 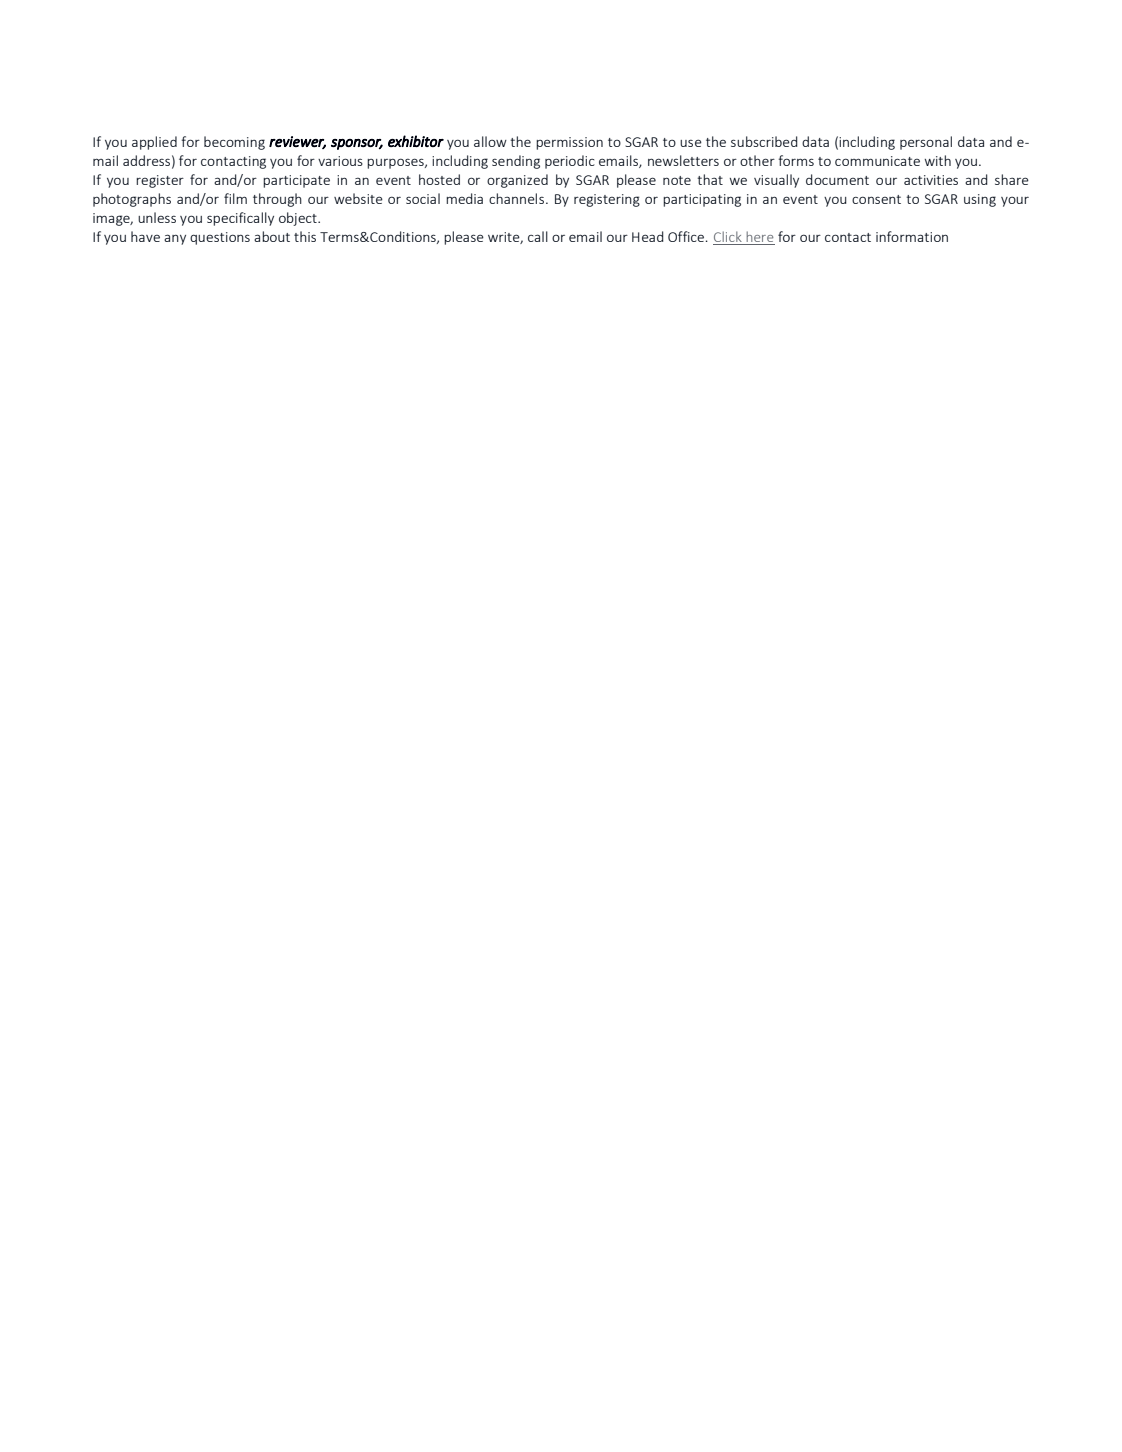 What do you see at coordinates (926, 143) in the image?
I see `personal` at bounding box center [926, 143].
